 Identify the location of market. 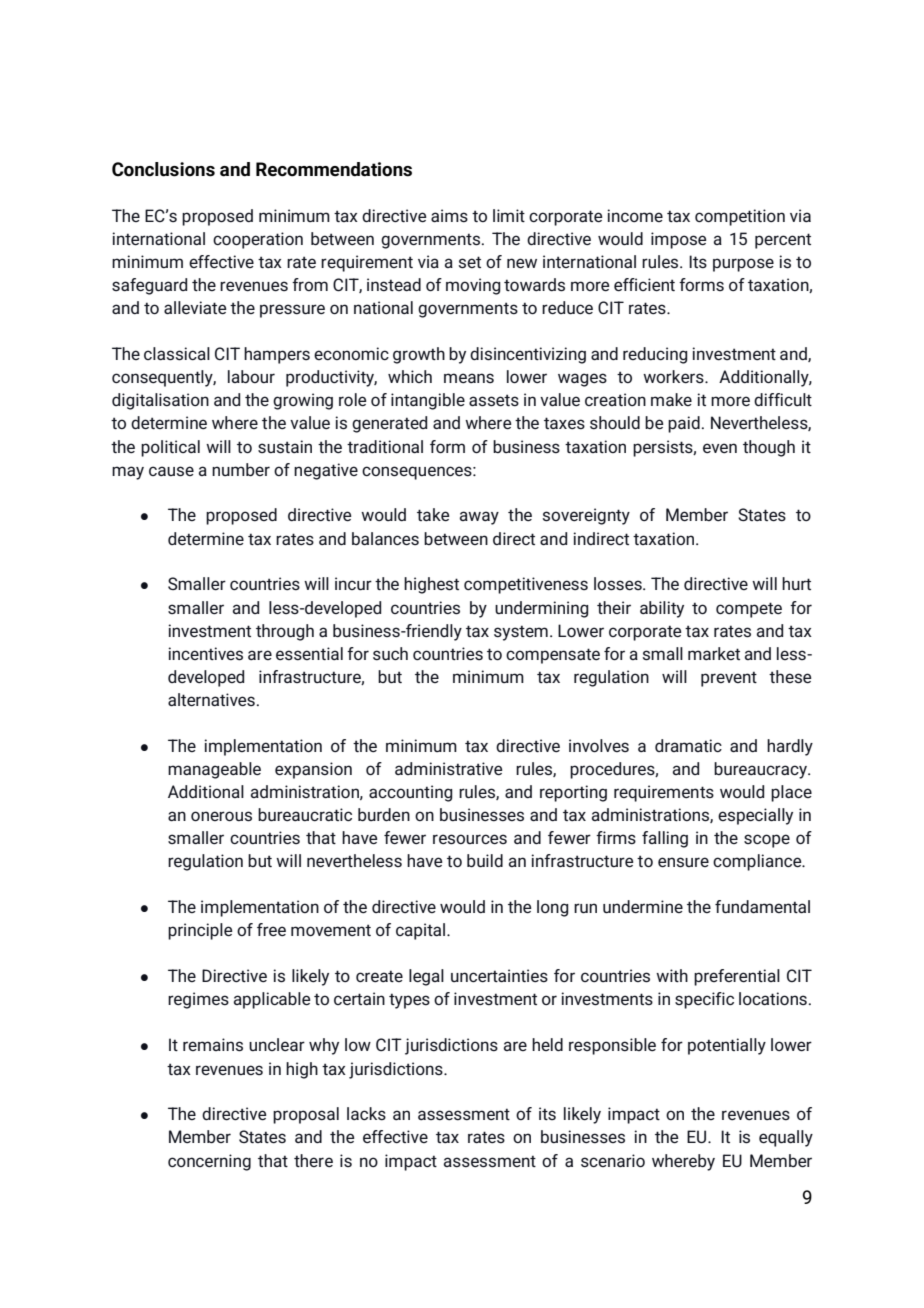
(714, 653).
